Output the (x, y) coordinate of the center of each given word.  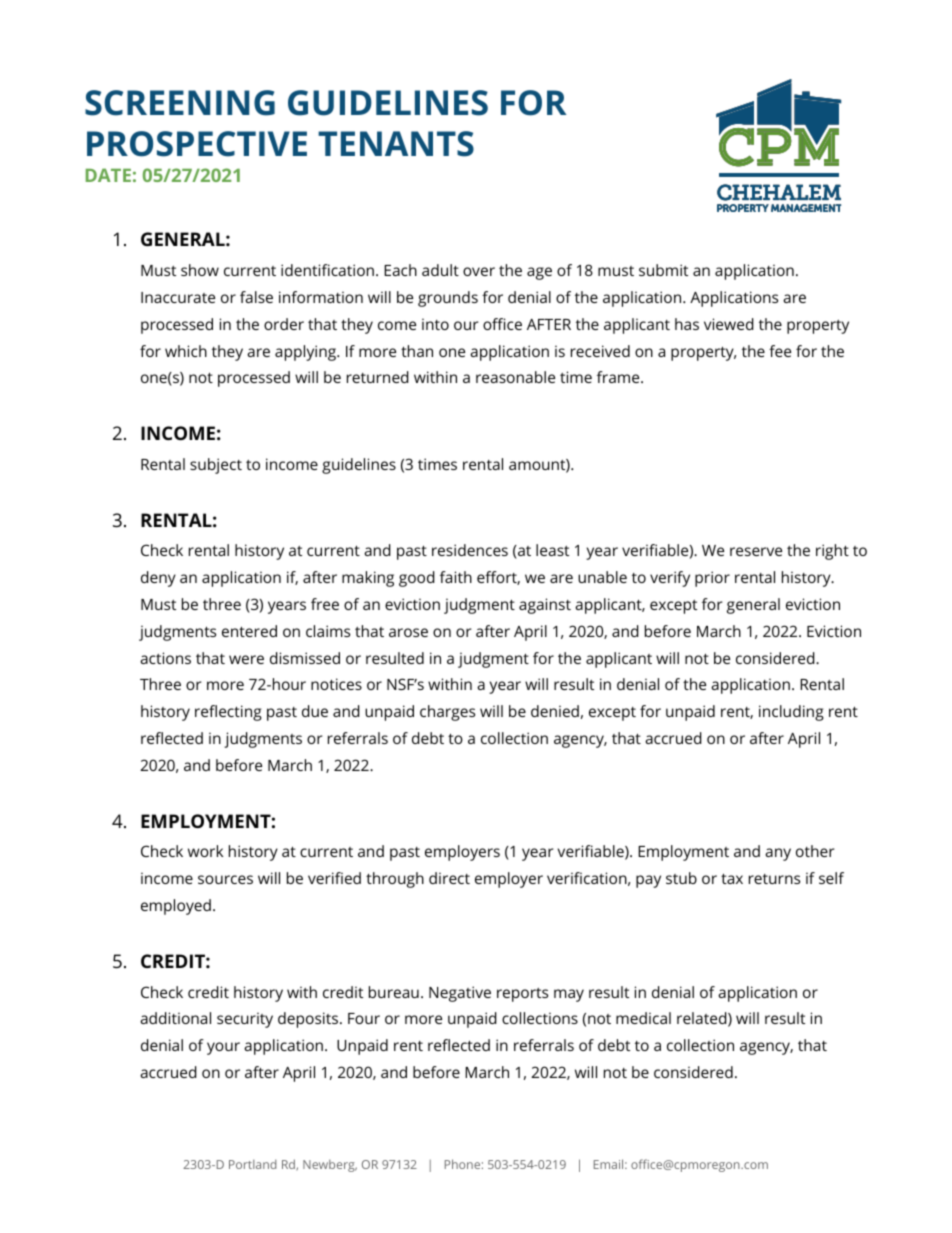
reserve (756, 551)
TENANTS (396, 144)
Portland (252, 1164)
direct (449, 878)
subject (216, 466)
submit (663, 270)
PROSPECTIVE (197, 144)
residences (470, 550)
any (778, 854)
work (205, 851)
